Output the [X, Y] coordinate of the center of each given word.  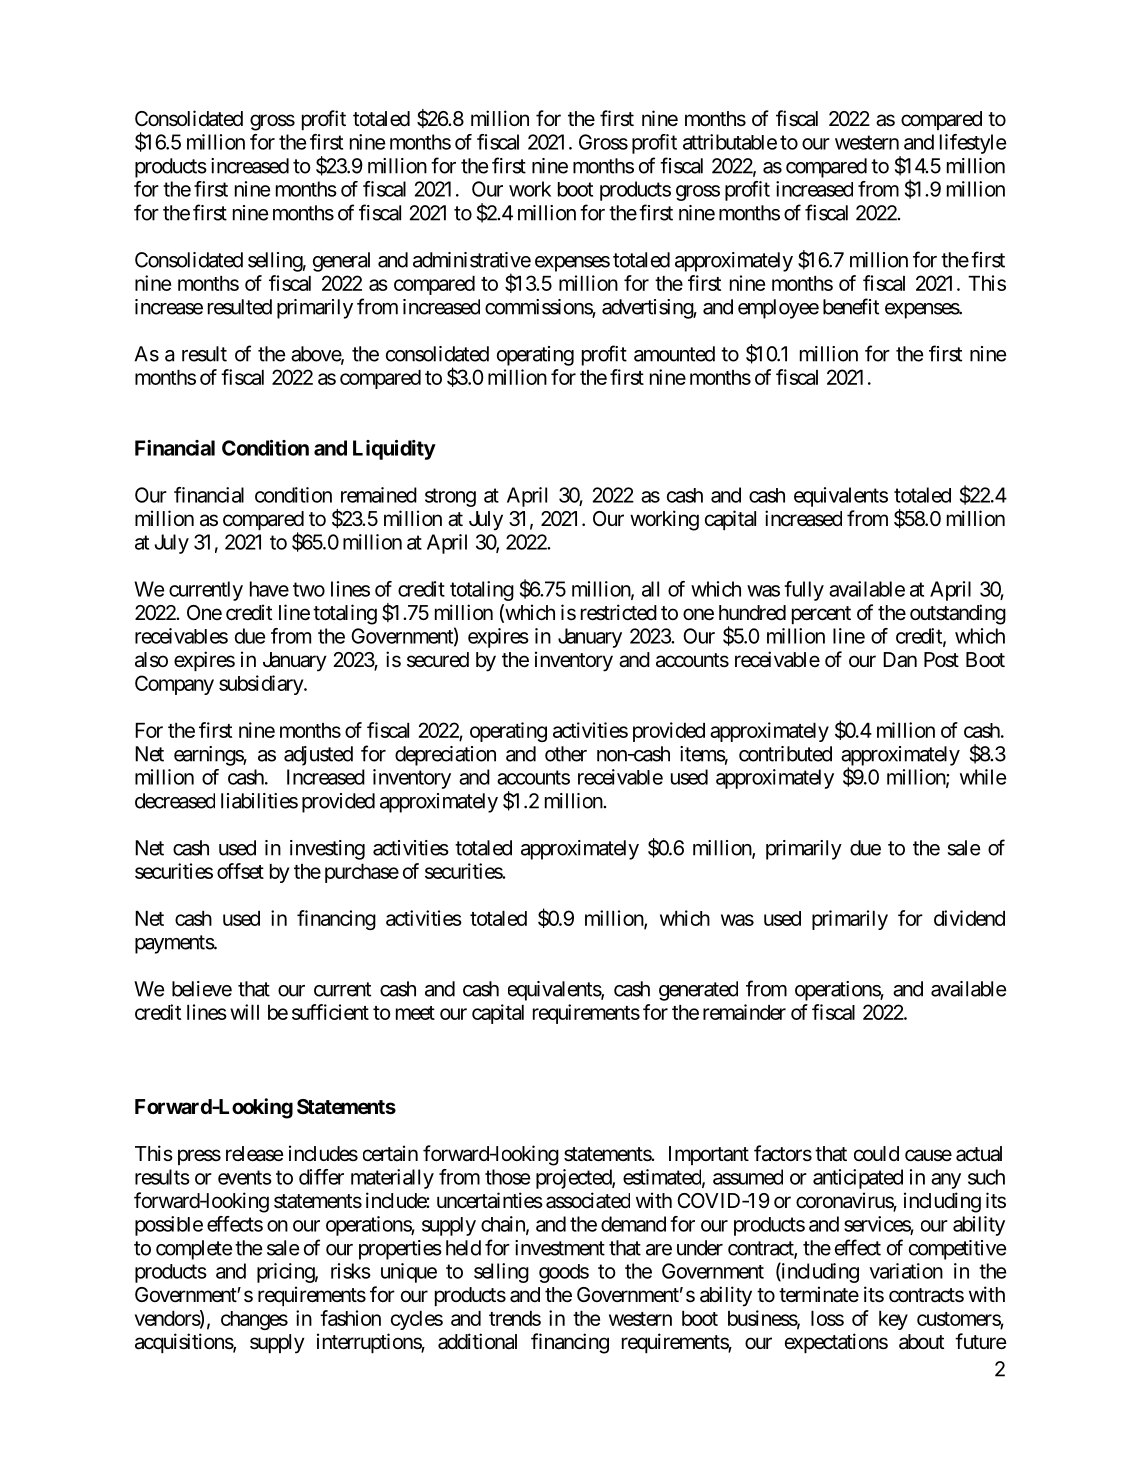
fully [804, 591]
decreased [175, 801]
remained [379, 495]
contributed [785, 754]
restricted [619, 612]
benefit [851, 306]
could [876, 1153]
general [341, 262]
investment [560, 1248]
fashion [350, 1318]
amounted [674, 354]
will [244, 1012]
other [566, 754]
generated [698, 991]
